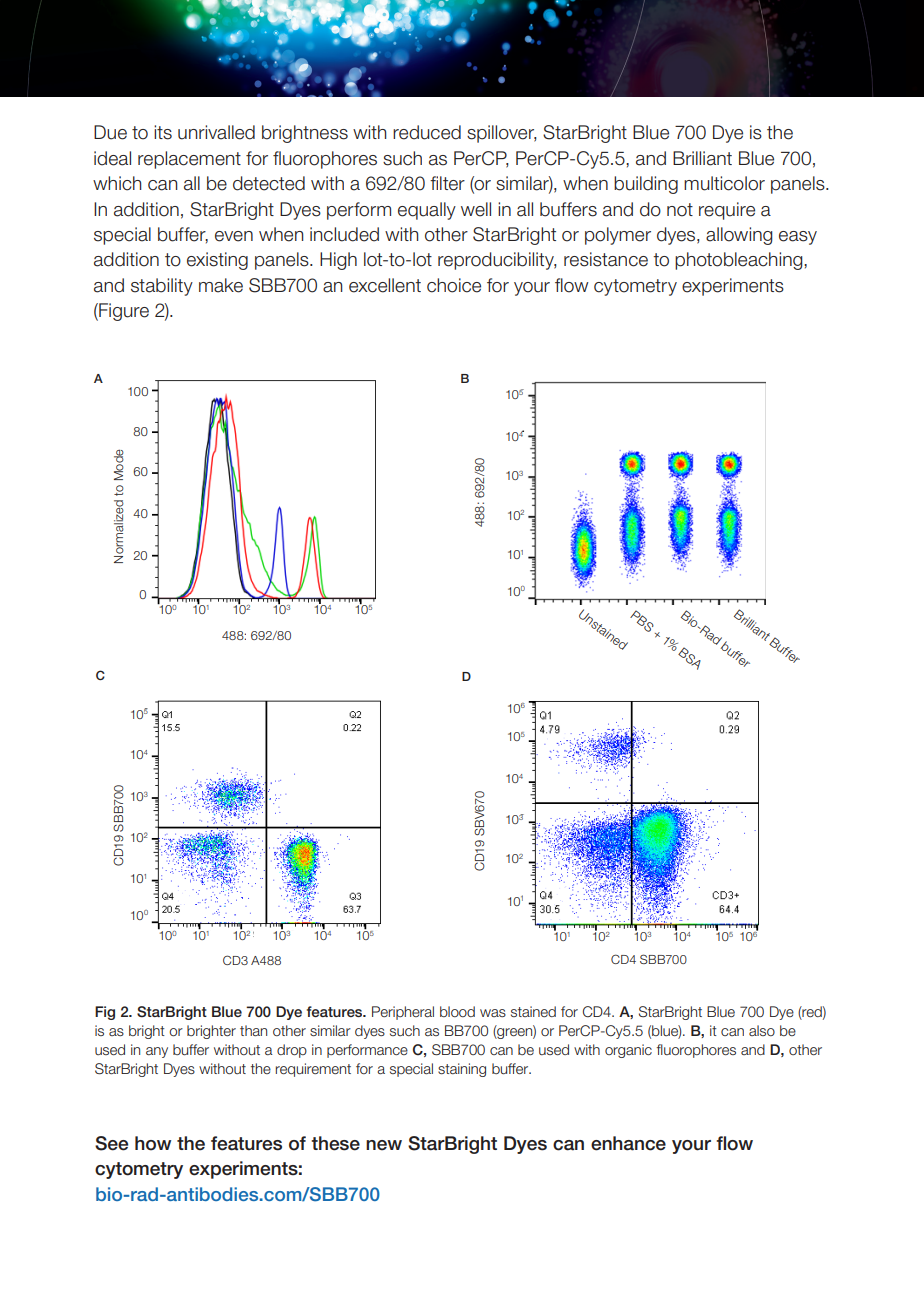  What do you see at coordinates (162, 287) in the screenshot?
I see `stability` at bounding box center [162, 287].
